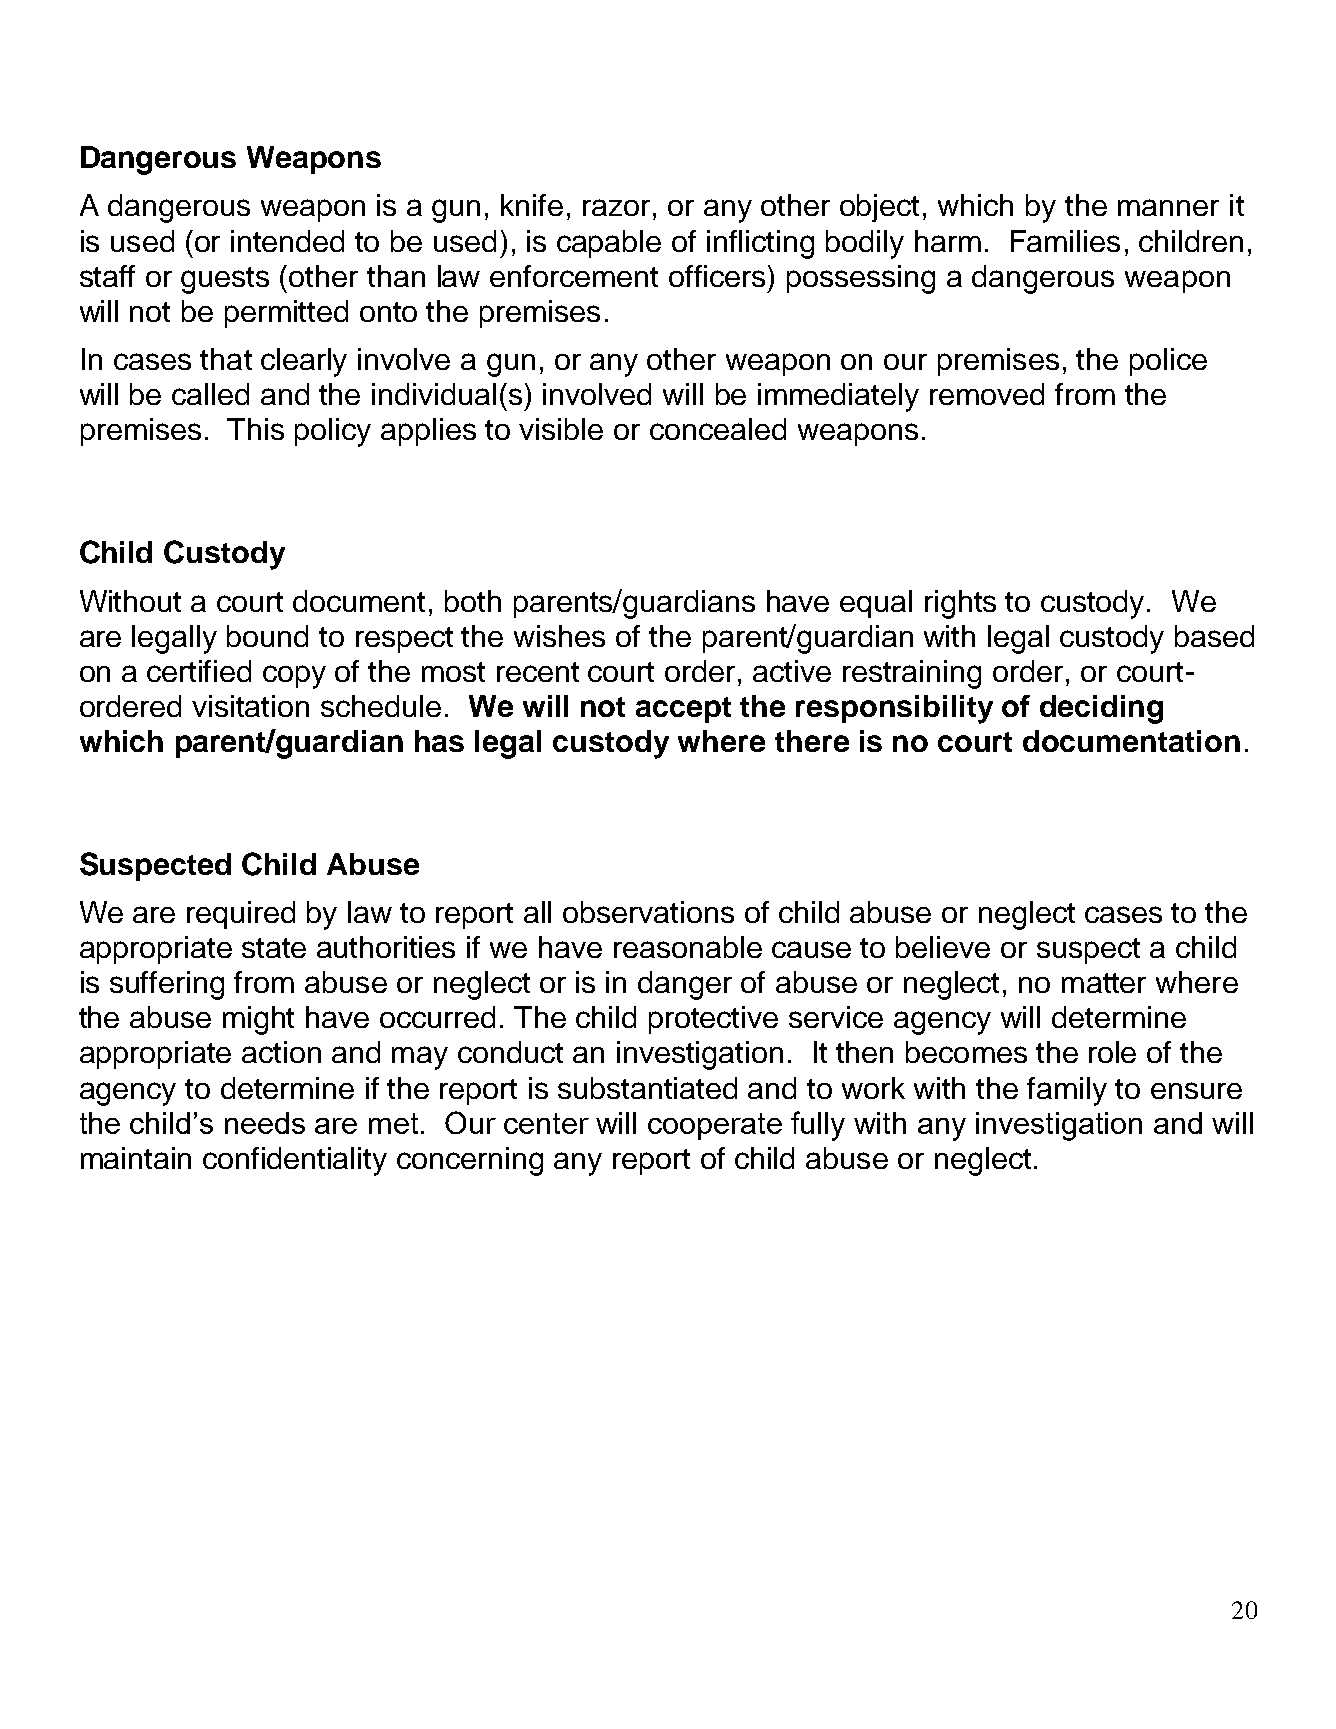  Describe the element at coordinates (648, 912) in the image. I see `observations` at that location.
